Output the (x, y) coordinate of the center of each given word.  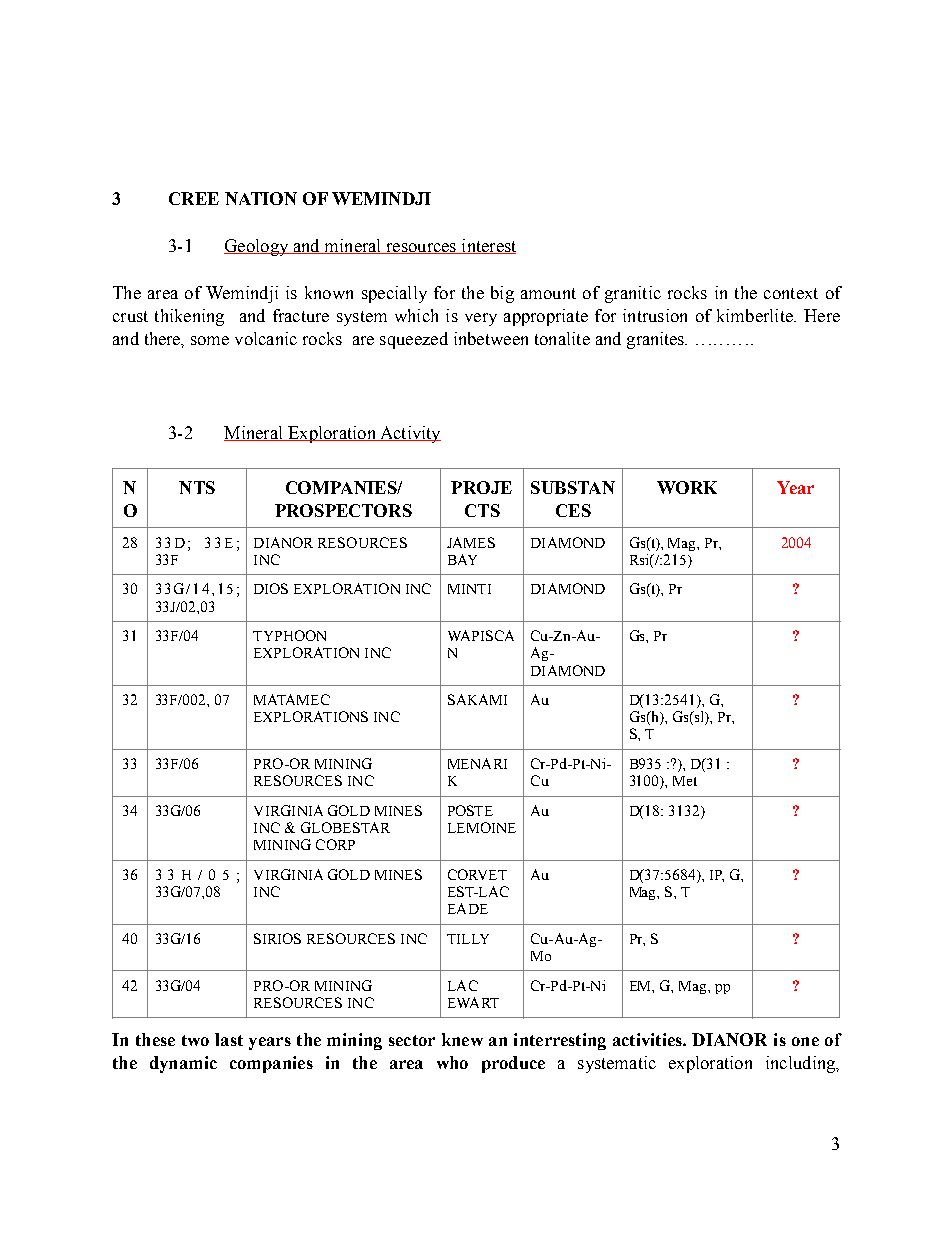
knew (462, 1039)
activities (648, 1039)
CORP (335, 844)
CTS (482, 510)
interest (487, 246)
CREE (194, 198)
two (195, 1040)
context (791, 293)
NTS (197, 487)
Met (685, 781)
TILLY (468, 939)
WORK (687, 487)
